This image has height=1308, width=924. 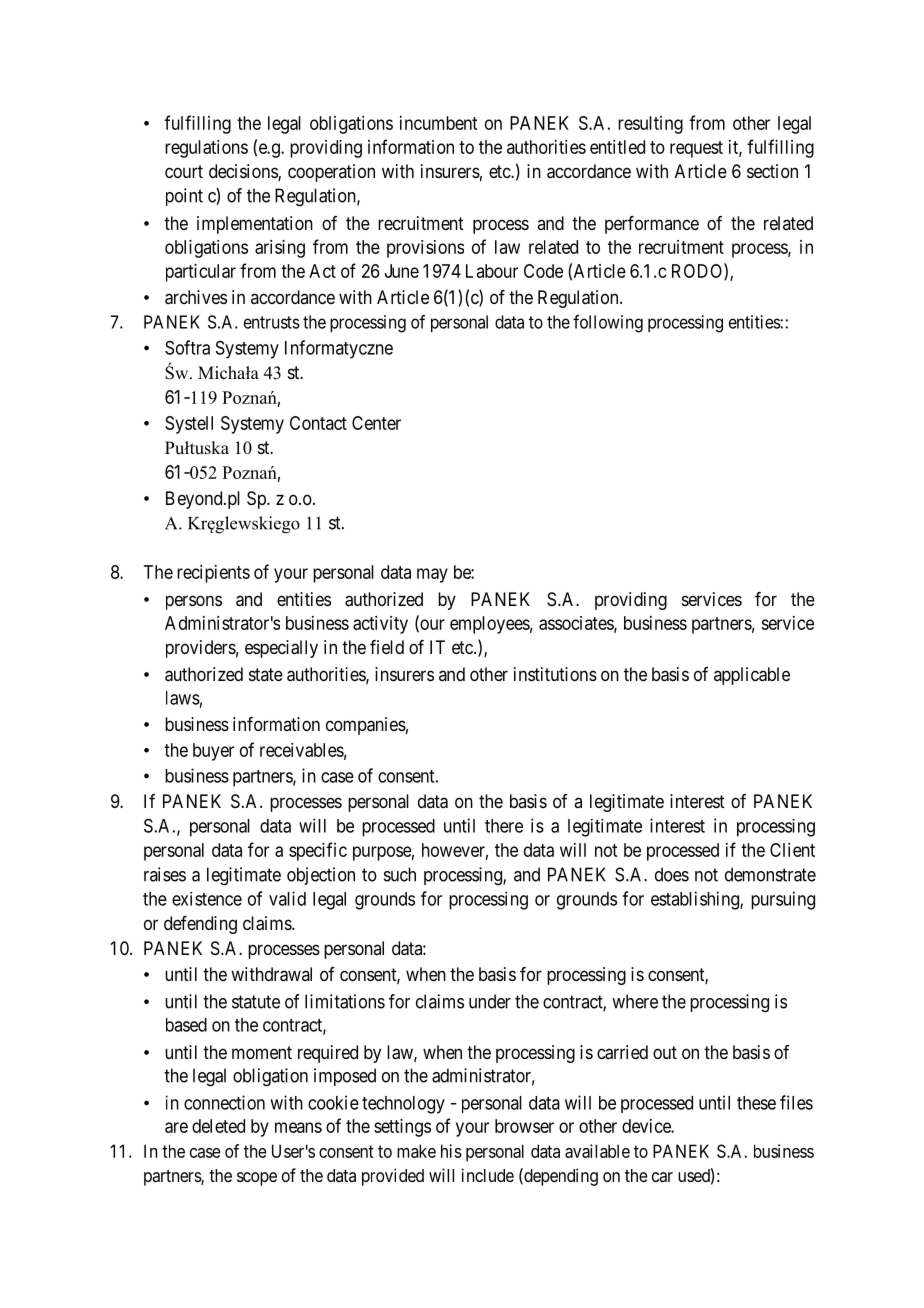 What do you see at coordinates (218, 1126) in the image?
I see `deleted` at bounding box center [218, 1126].
